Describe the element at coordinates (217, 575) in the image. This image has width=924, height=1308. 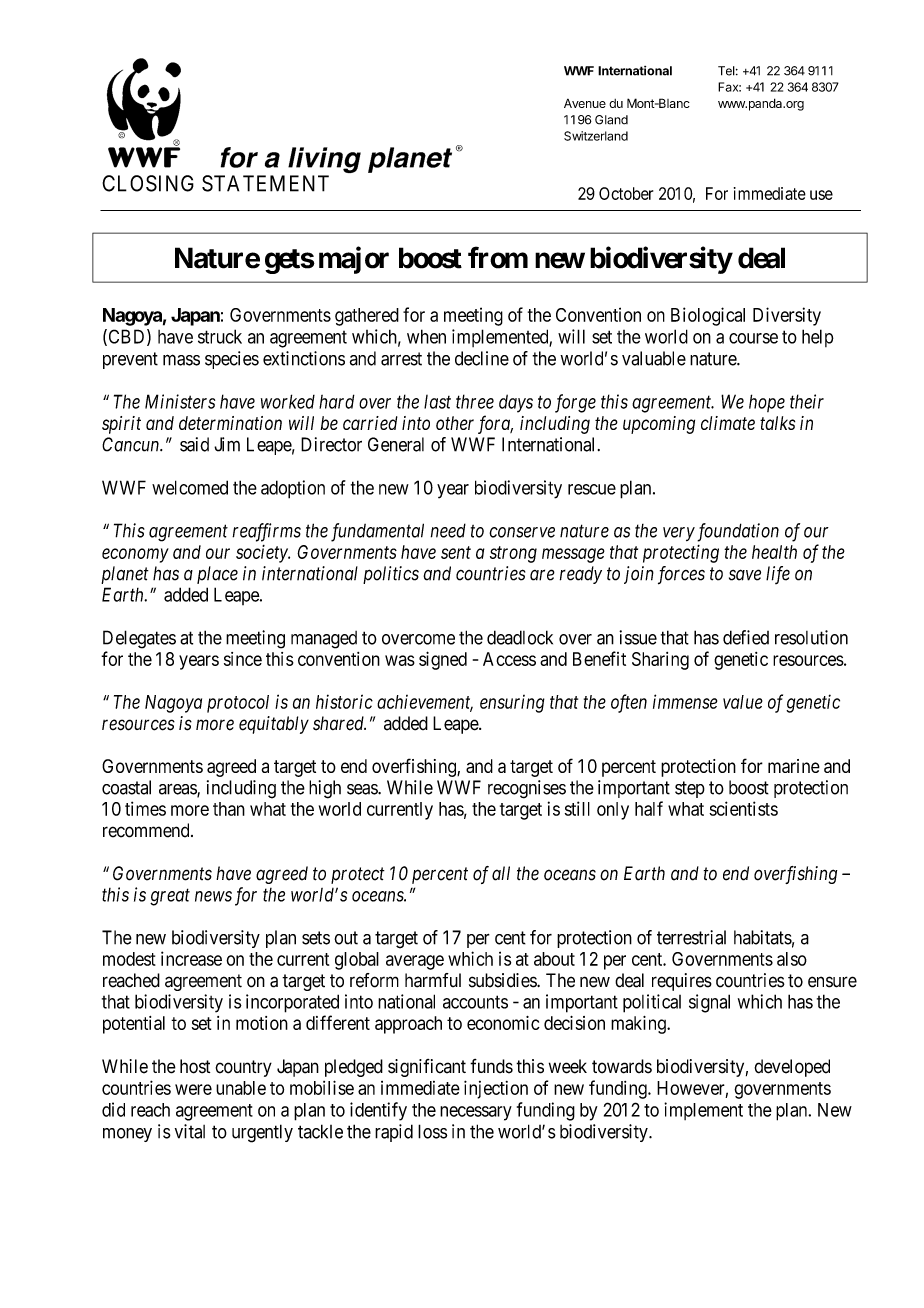
I see `place` at that location.
